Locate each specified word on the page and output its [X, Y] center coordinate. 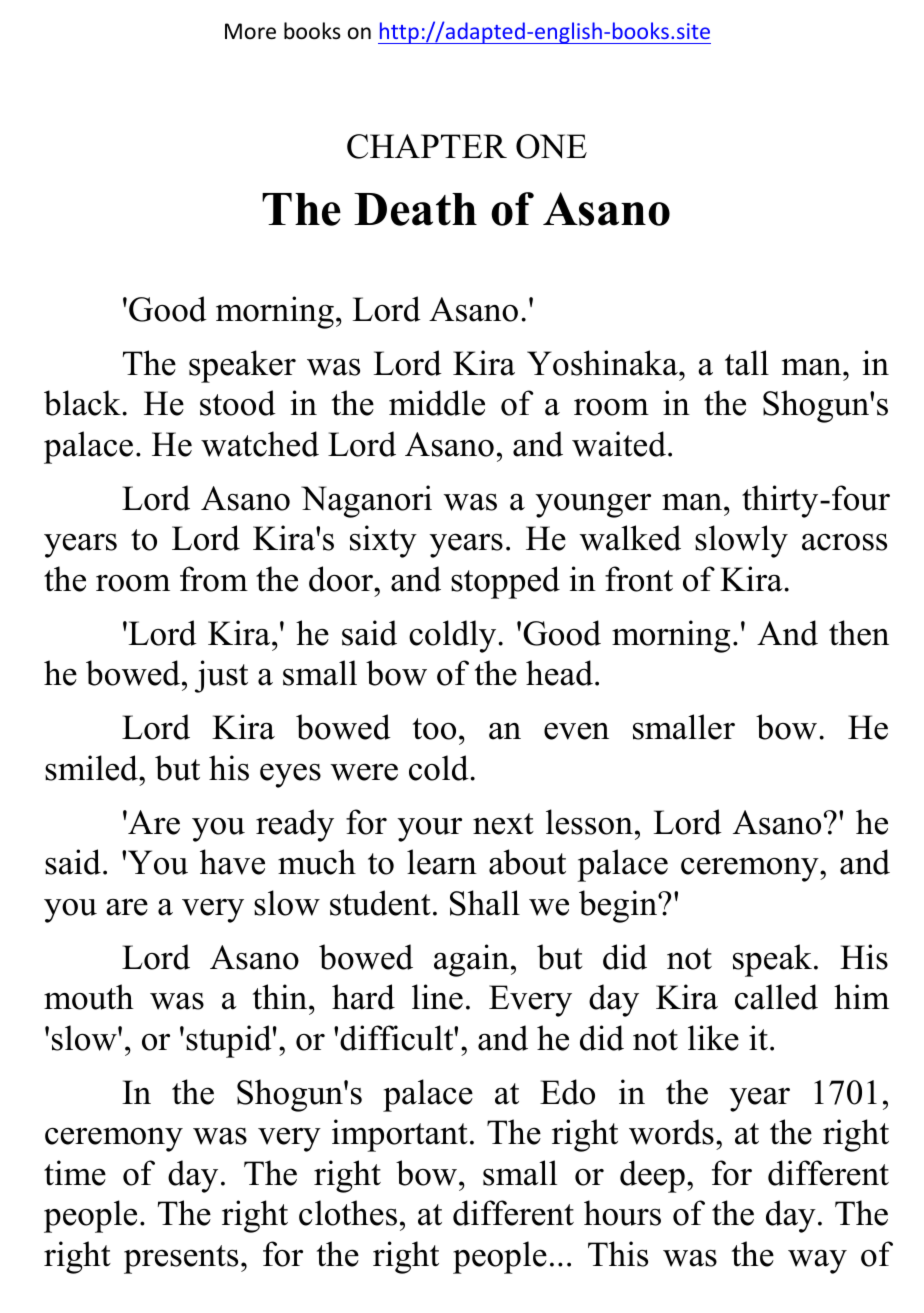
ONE [551, 146]
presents [181, 1259]
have [232, 862]
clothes [348, 1213]
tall [747, 363]
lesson [589, 822]
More [250, 31]
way [817, 1262]
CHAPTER [427, 146]
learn [442, 862]
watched [260, 444]
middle [437, 403]
